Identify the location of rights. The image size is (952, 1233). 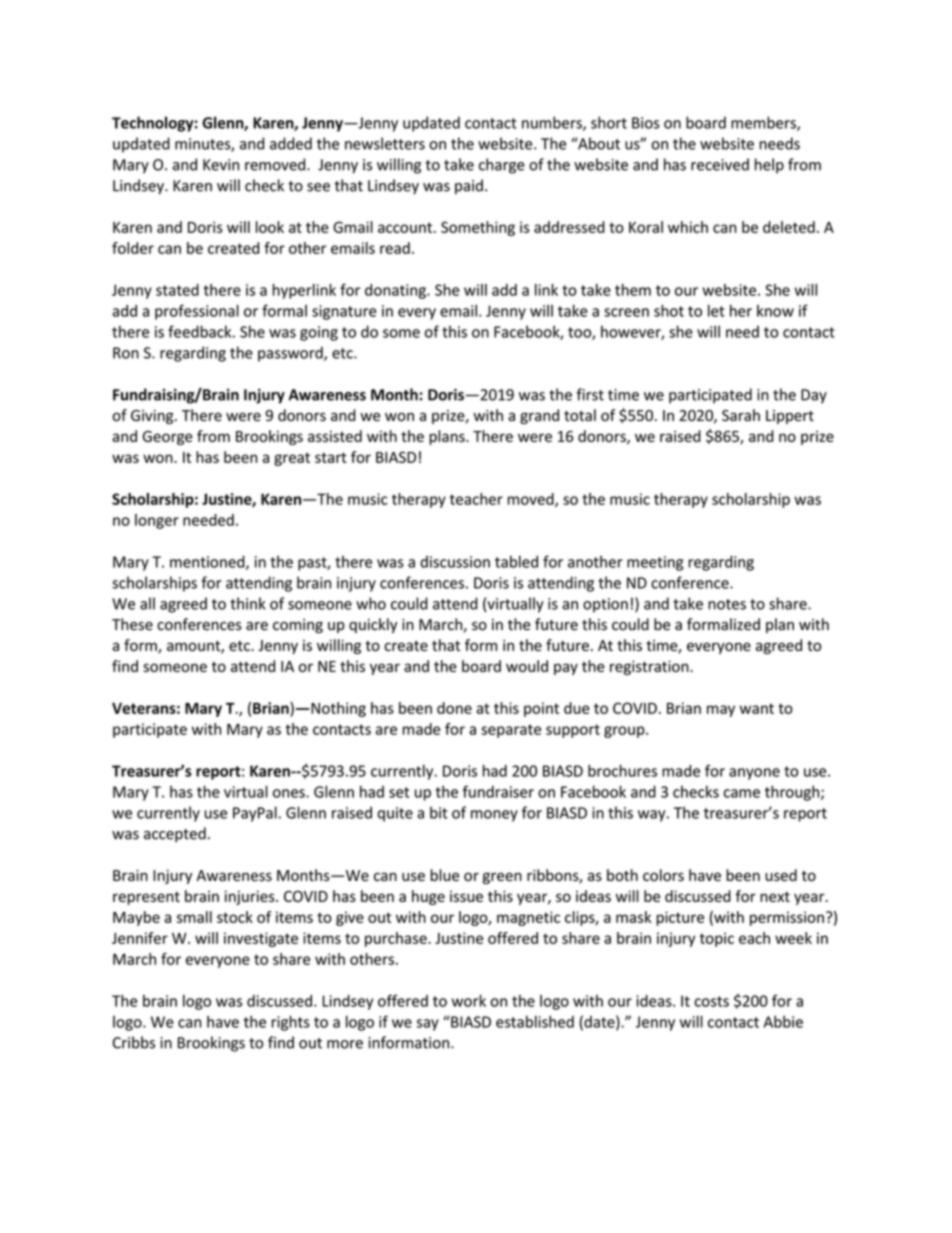
(290, 1023).
